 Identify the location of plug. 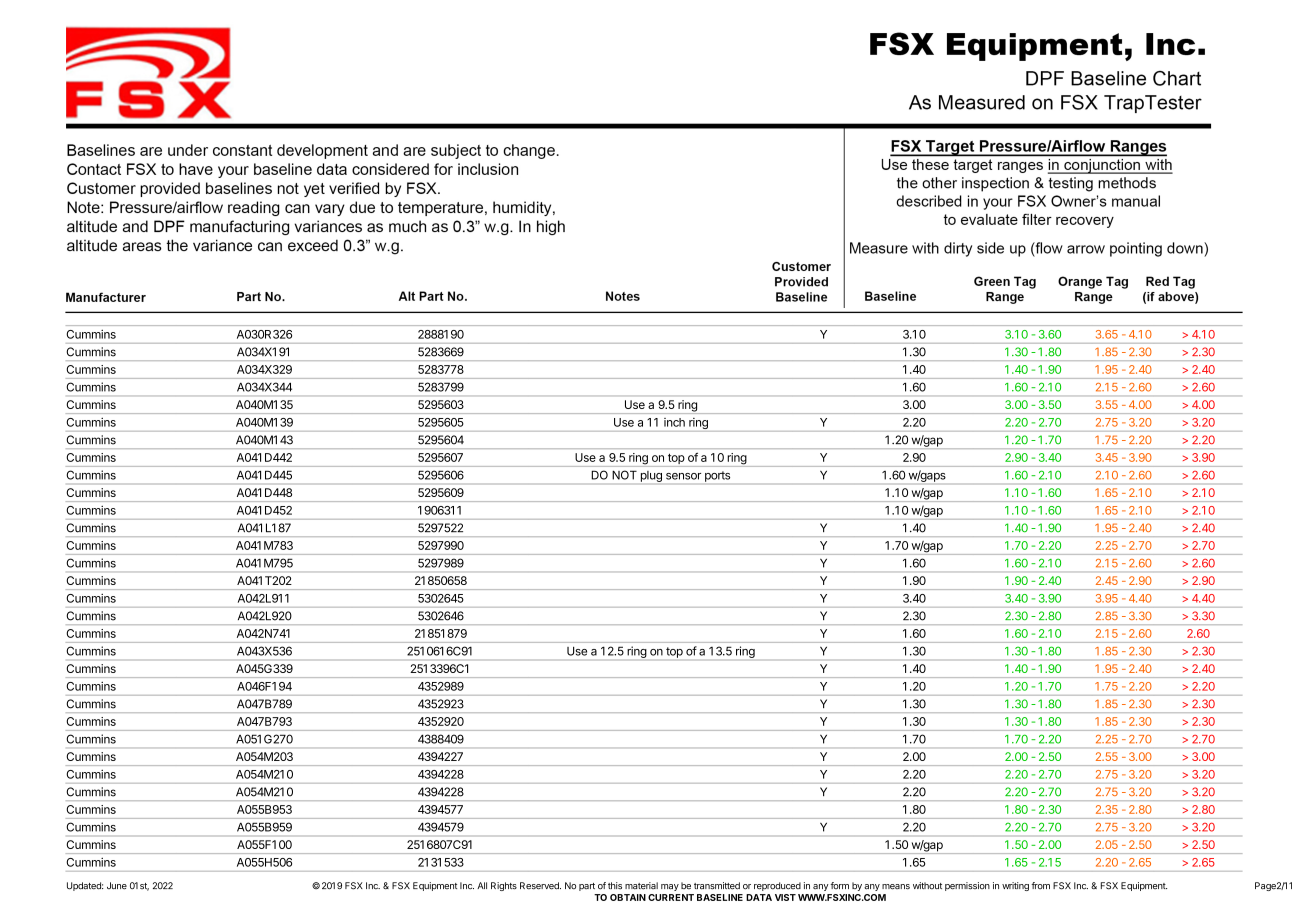
(651, 476).
